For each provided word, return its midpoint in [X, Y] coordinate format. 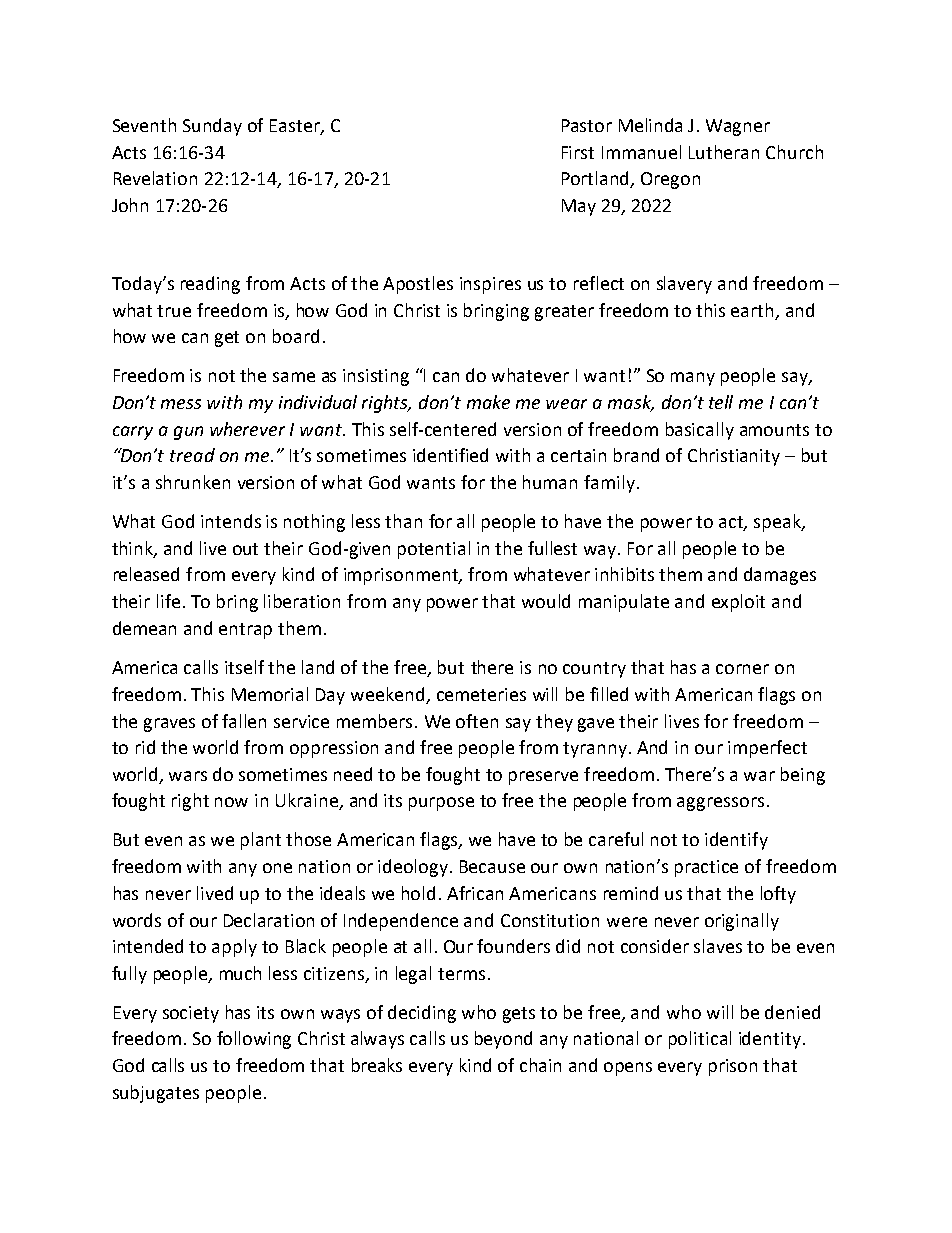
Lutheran [724, 152]
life [168, 601]
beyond [503, 1040]
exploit [738, 603]
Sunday [212, 127]
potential [434, 550]
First [578, 152]
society [191, 1014]
